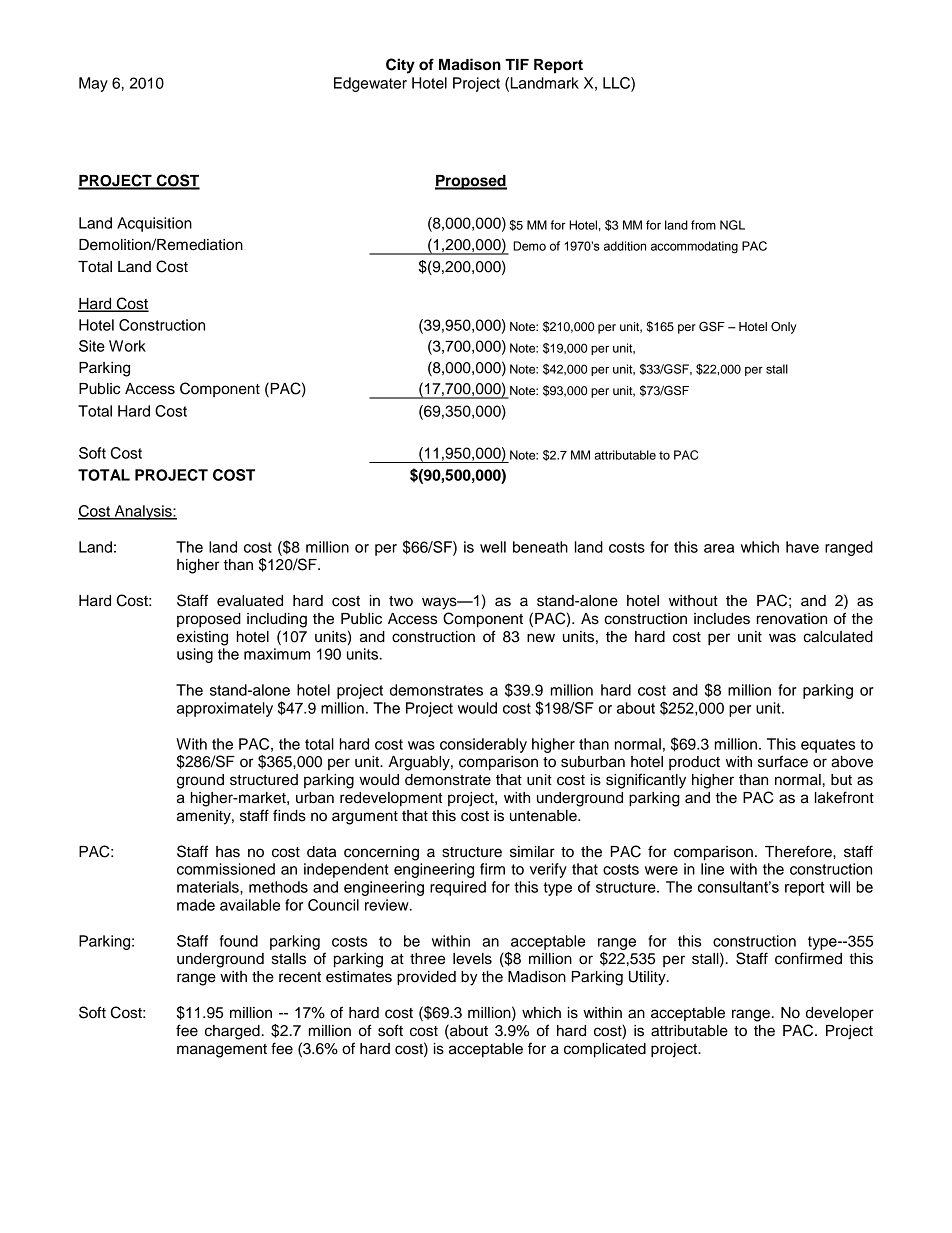  What do you see at coordinates (127, 346) in the screenshot?
I see `Work` at bounding box center [127, 346].
